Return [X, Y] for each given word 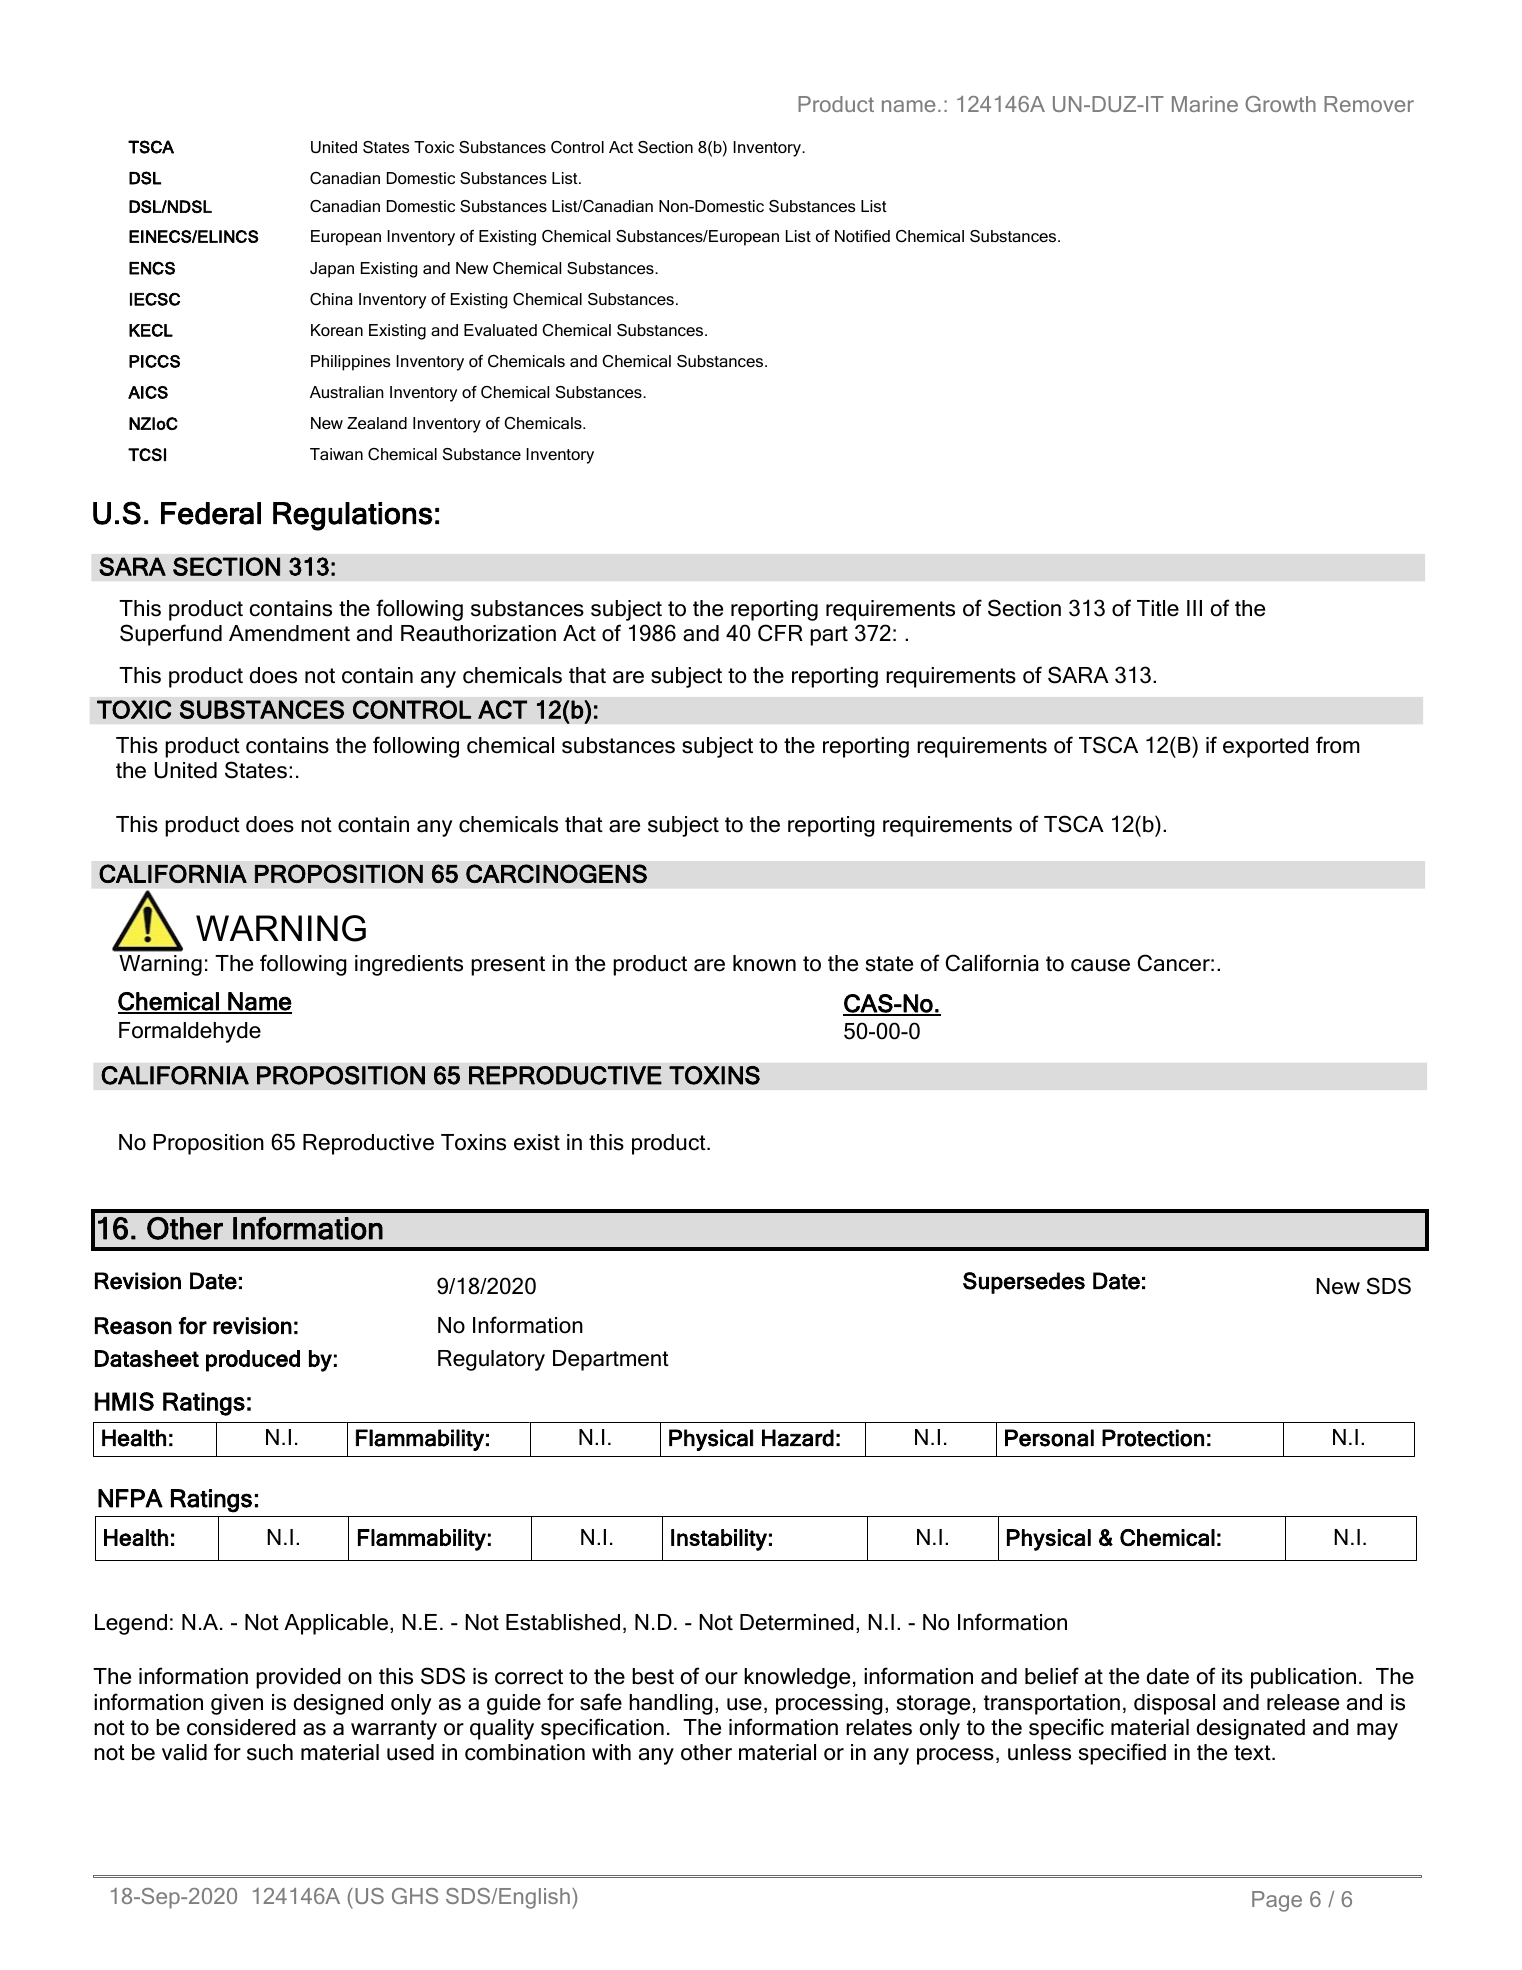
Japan [332, 270]
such [270, 1752]
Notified [862, 236]
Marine [1205, 104]
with [611, 1752]
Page [1277, 1901]
